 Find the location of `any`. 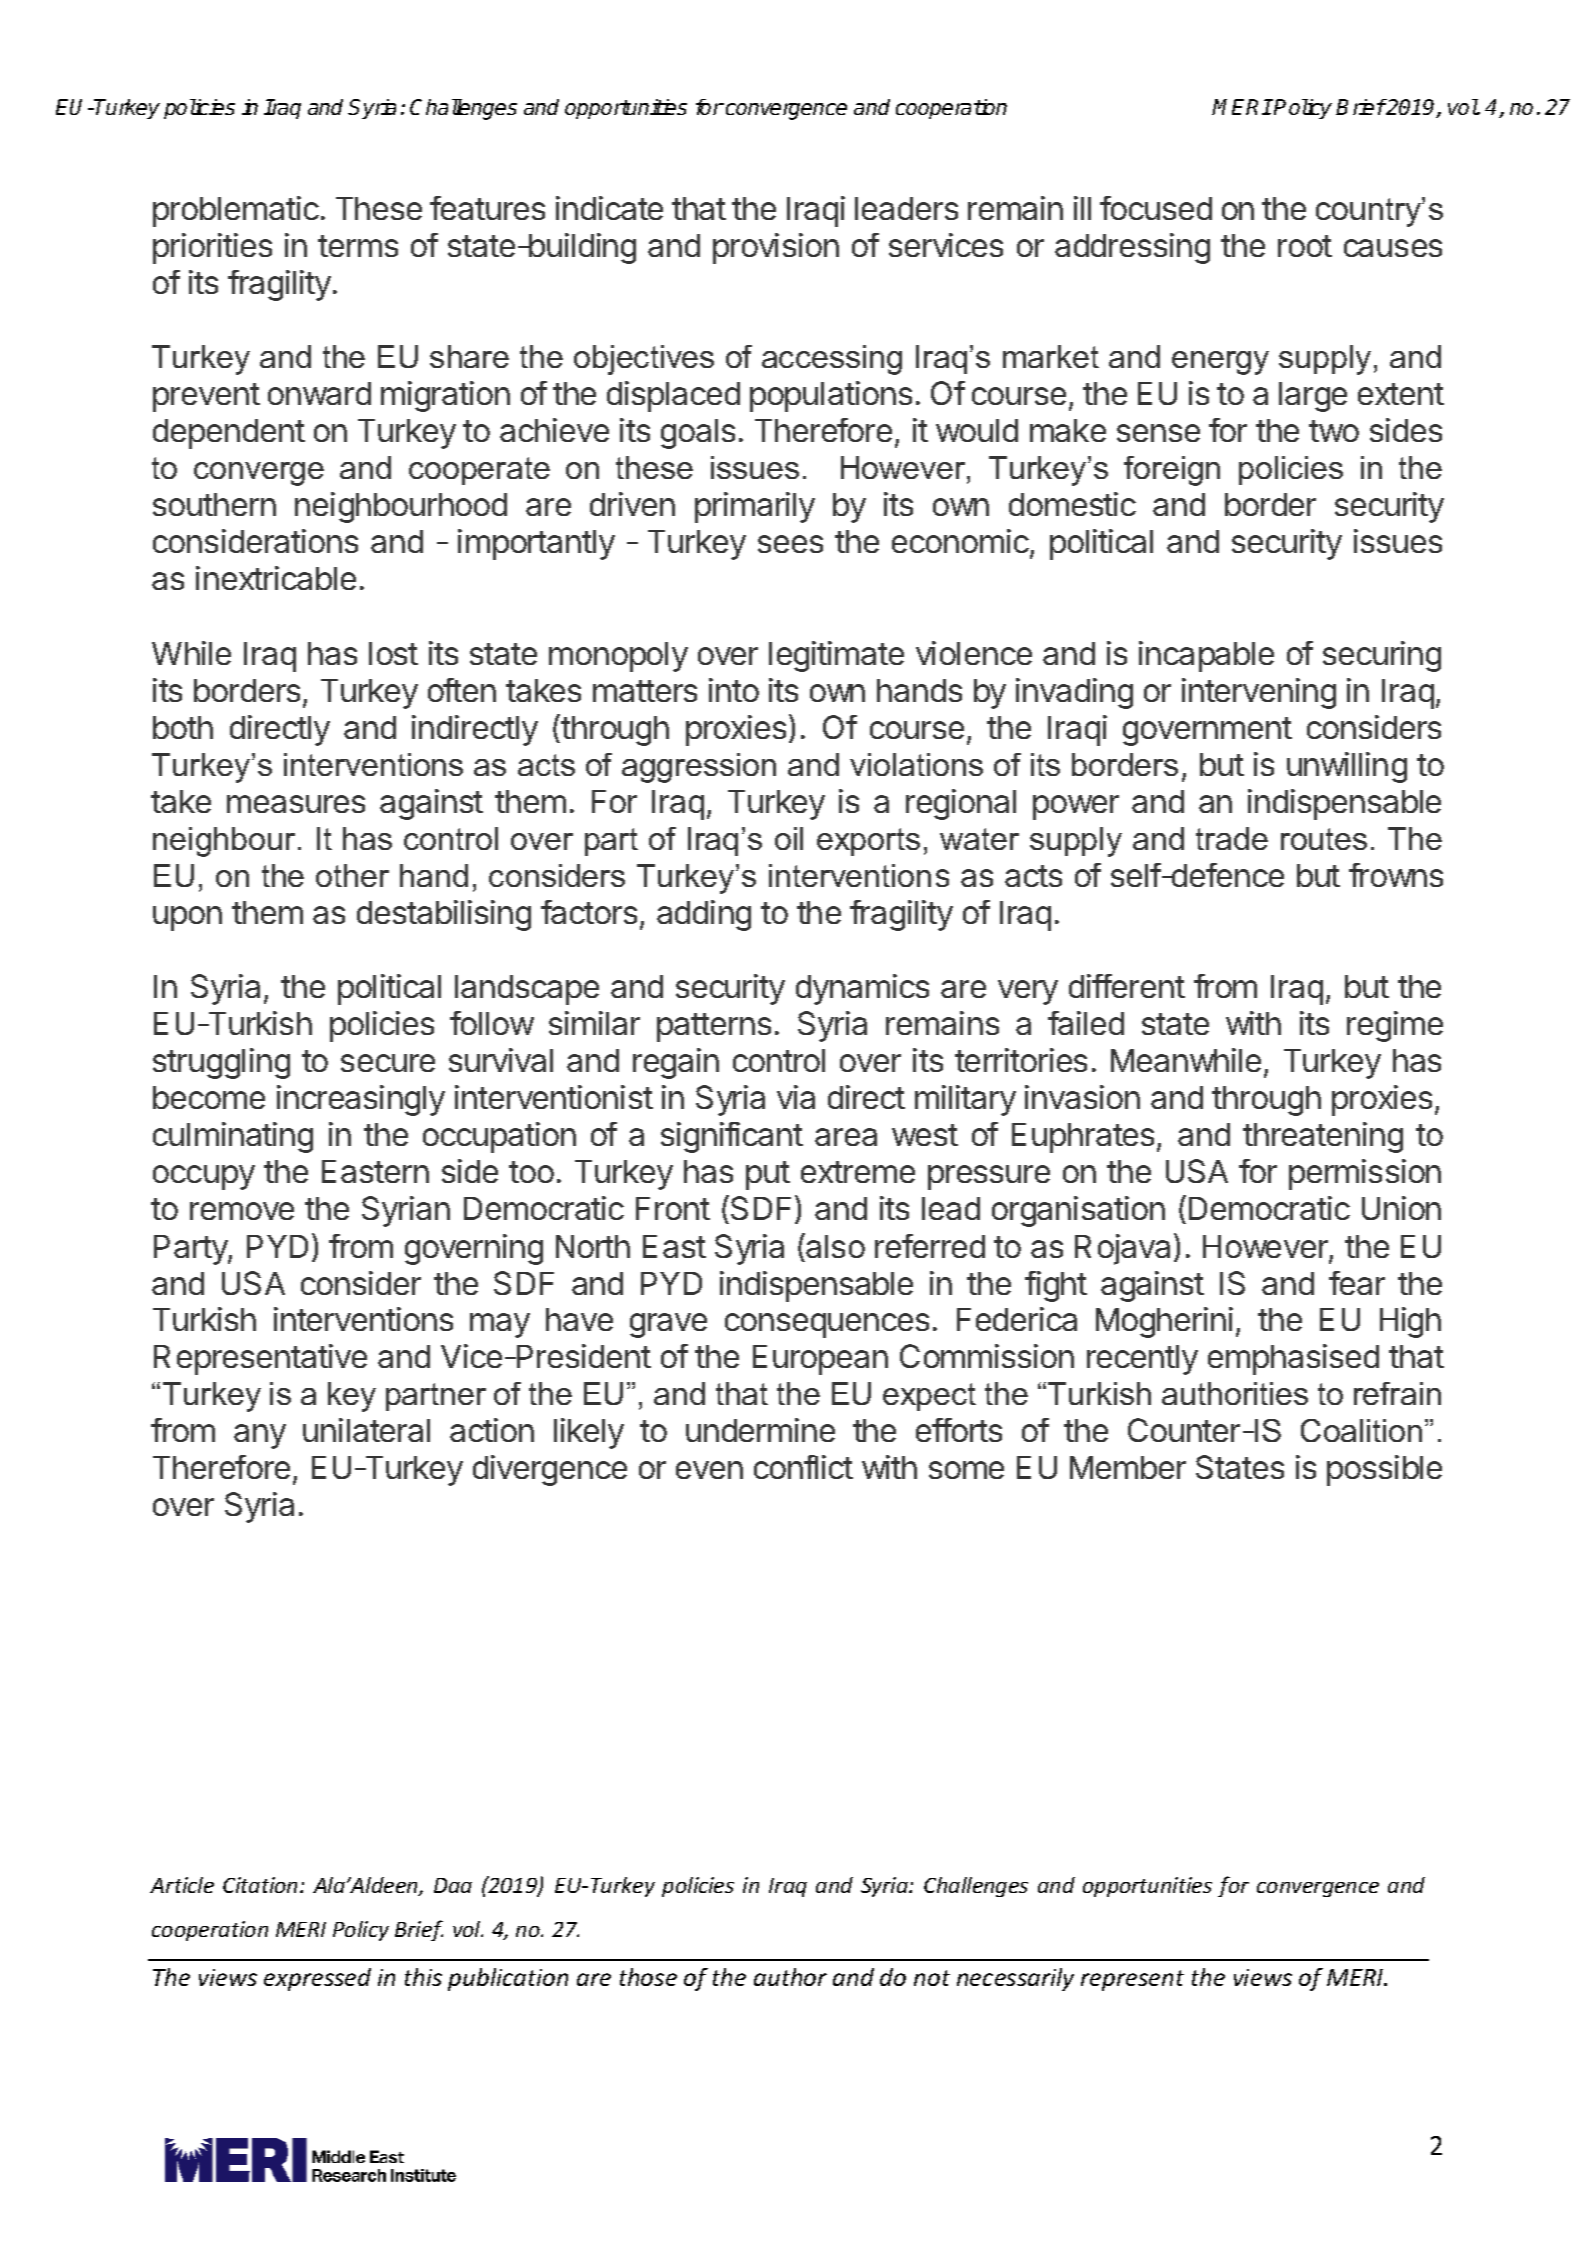

any is located at coordinates (260, 1436).
